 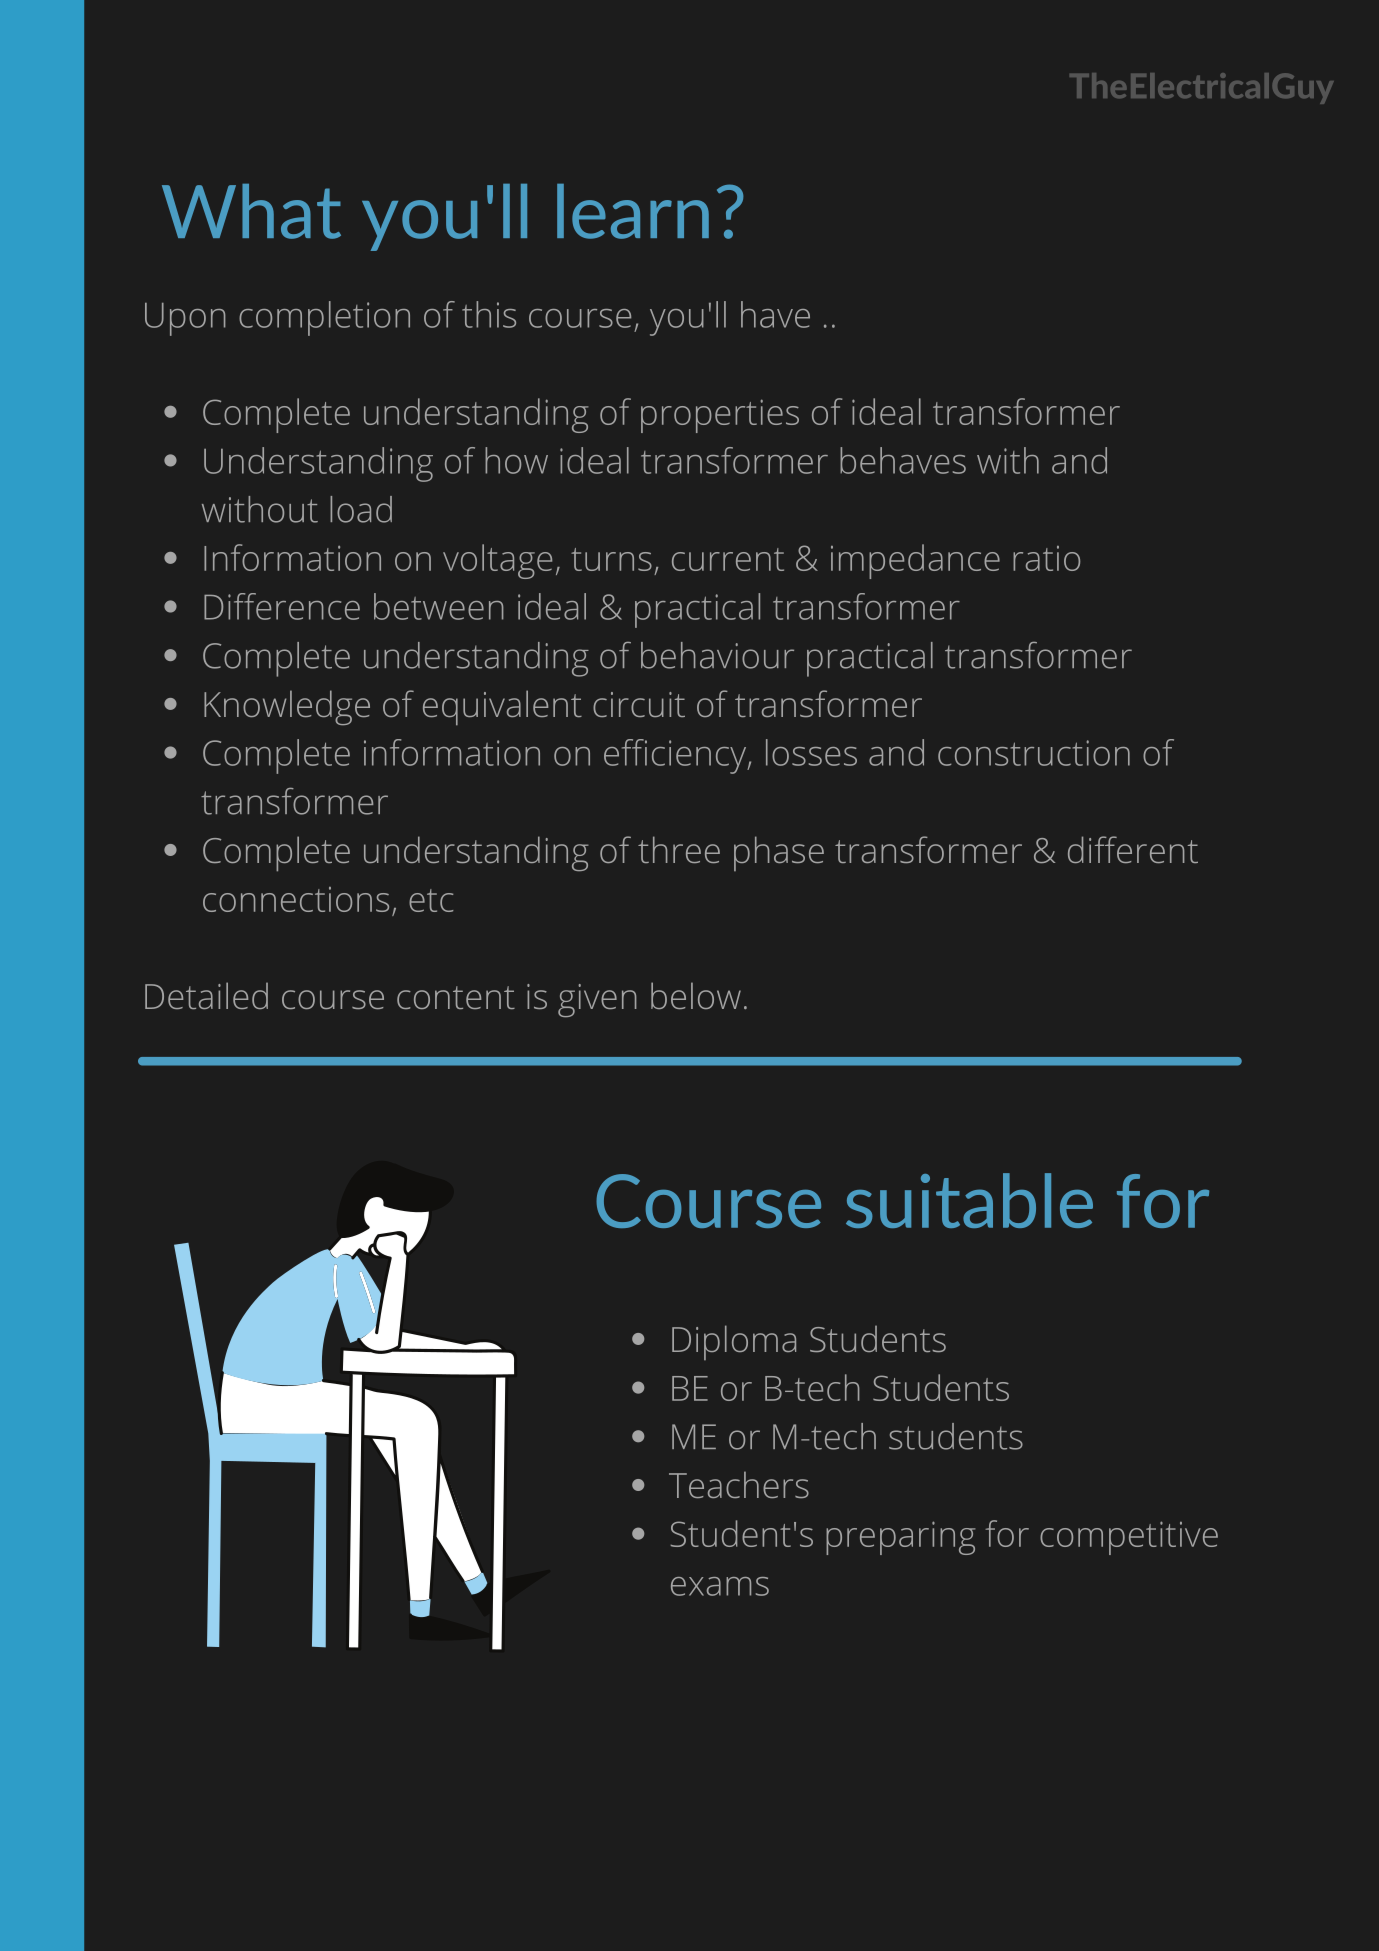 What do you see at coordinates (734, 1342) in the image?
I see `Diploma` at bounding box center [734, 1342].
